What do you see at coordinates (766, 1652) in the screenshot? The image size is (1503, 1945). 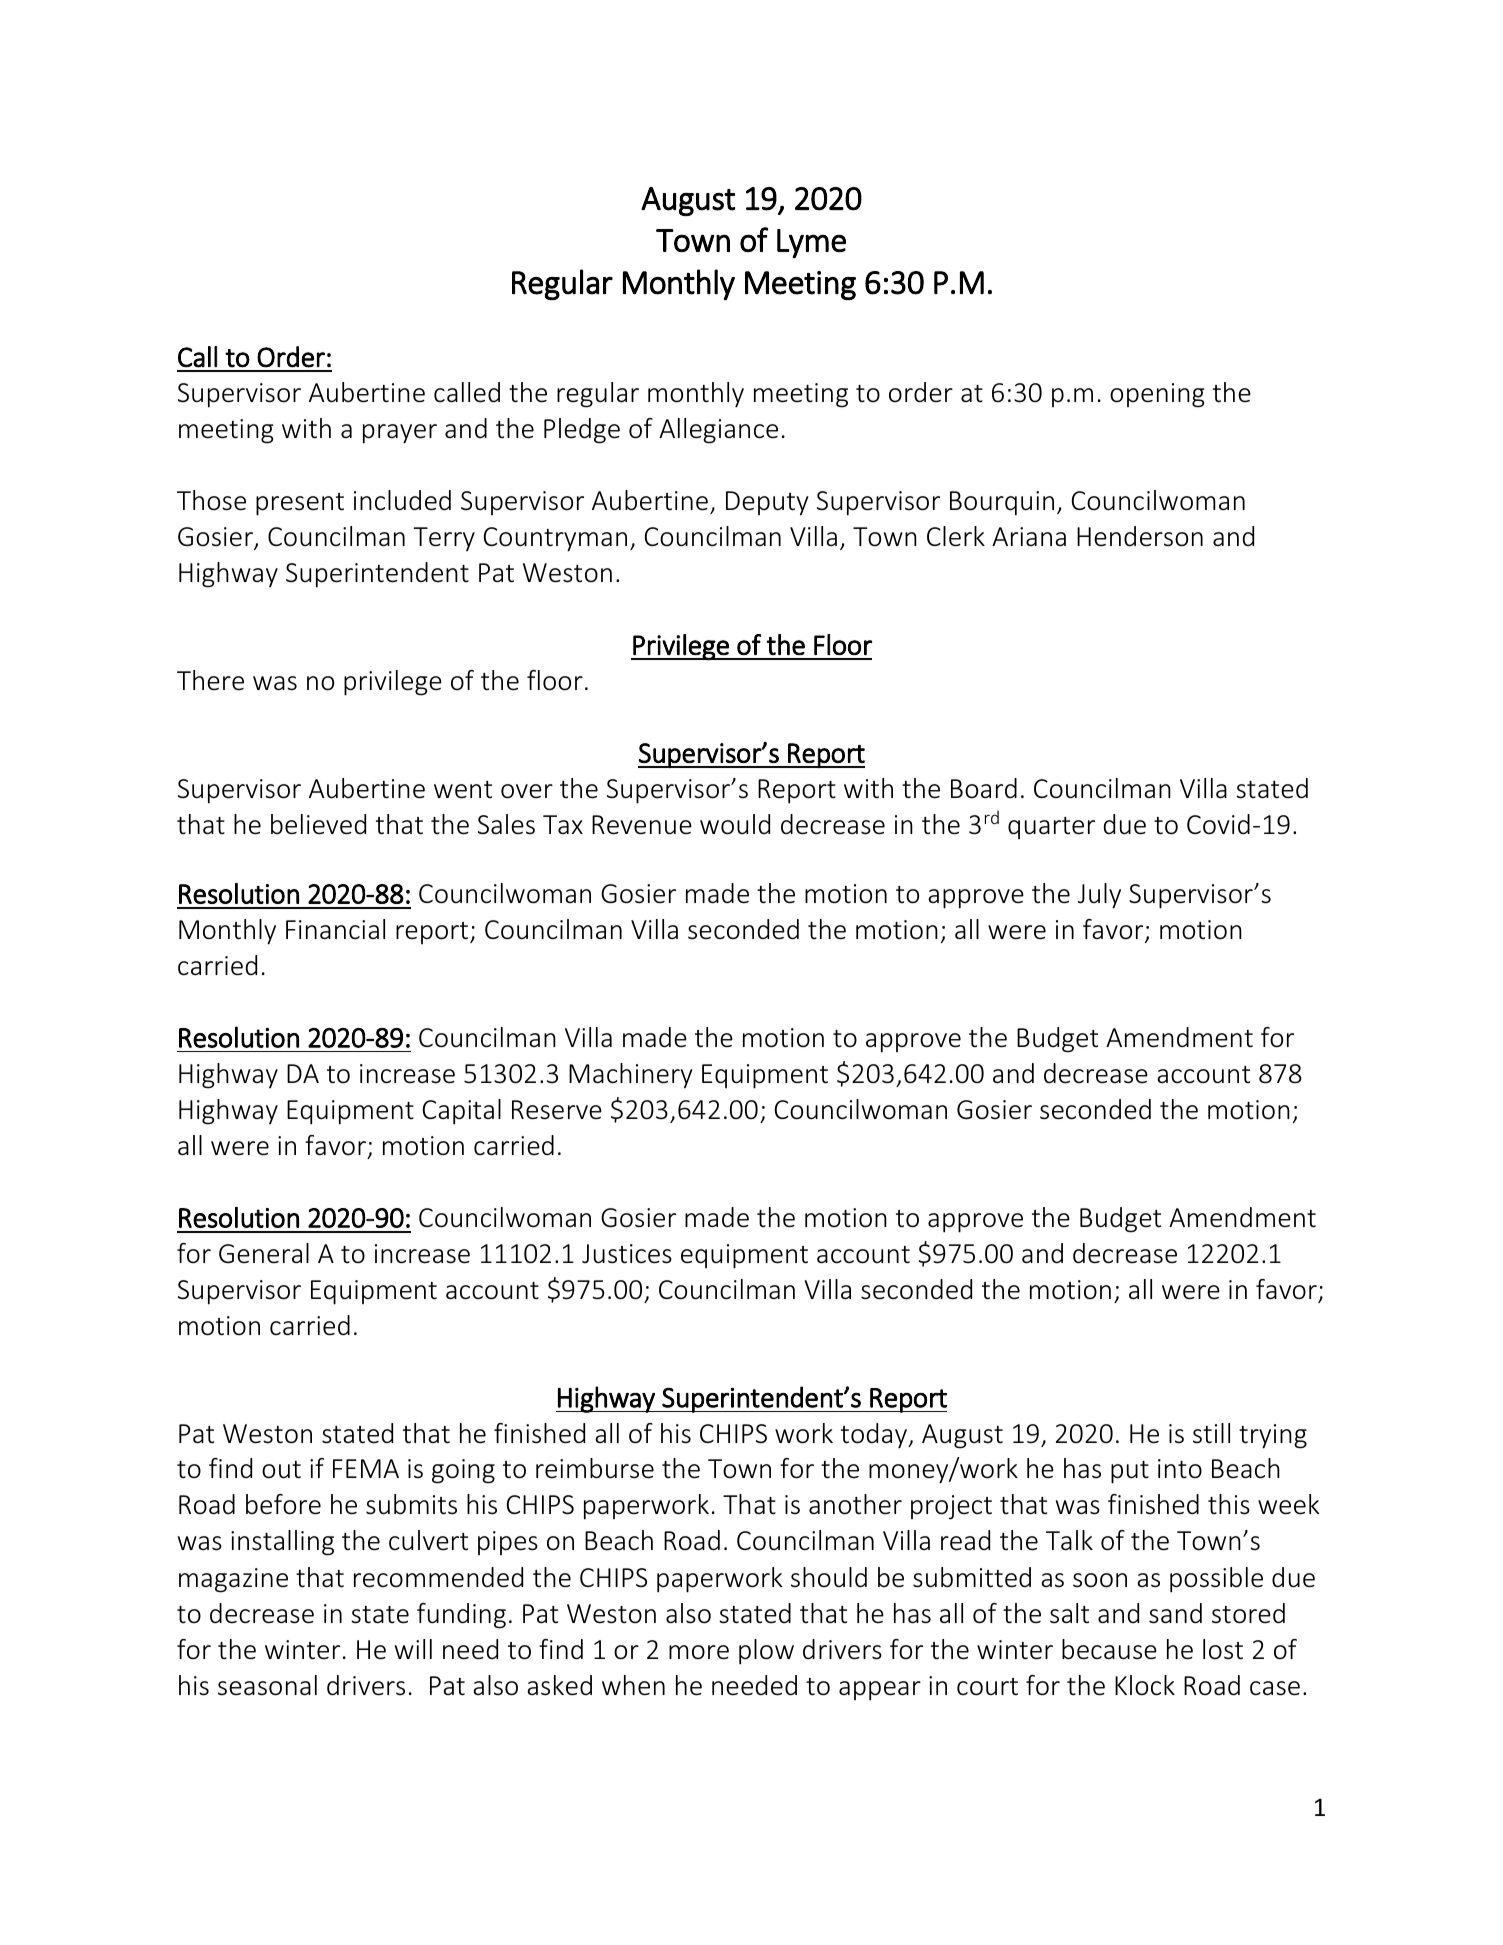 I see `plow` at bounding box center [766, 1652].
